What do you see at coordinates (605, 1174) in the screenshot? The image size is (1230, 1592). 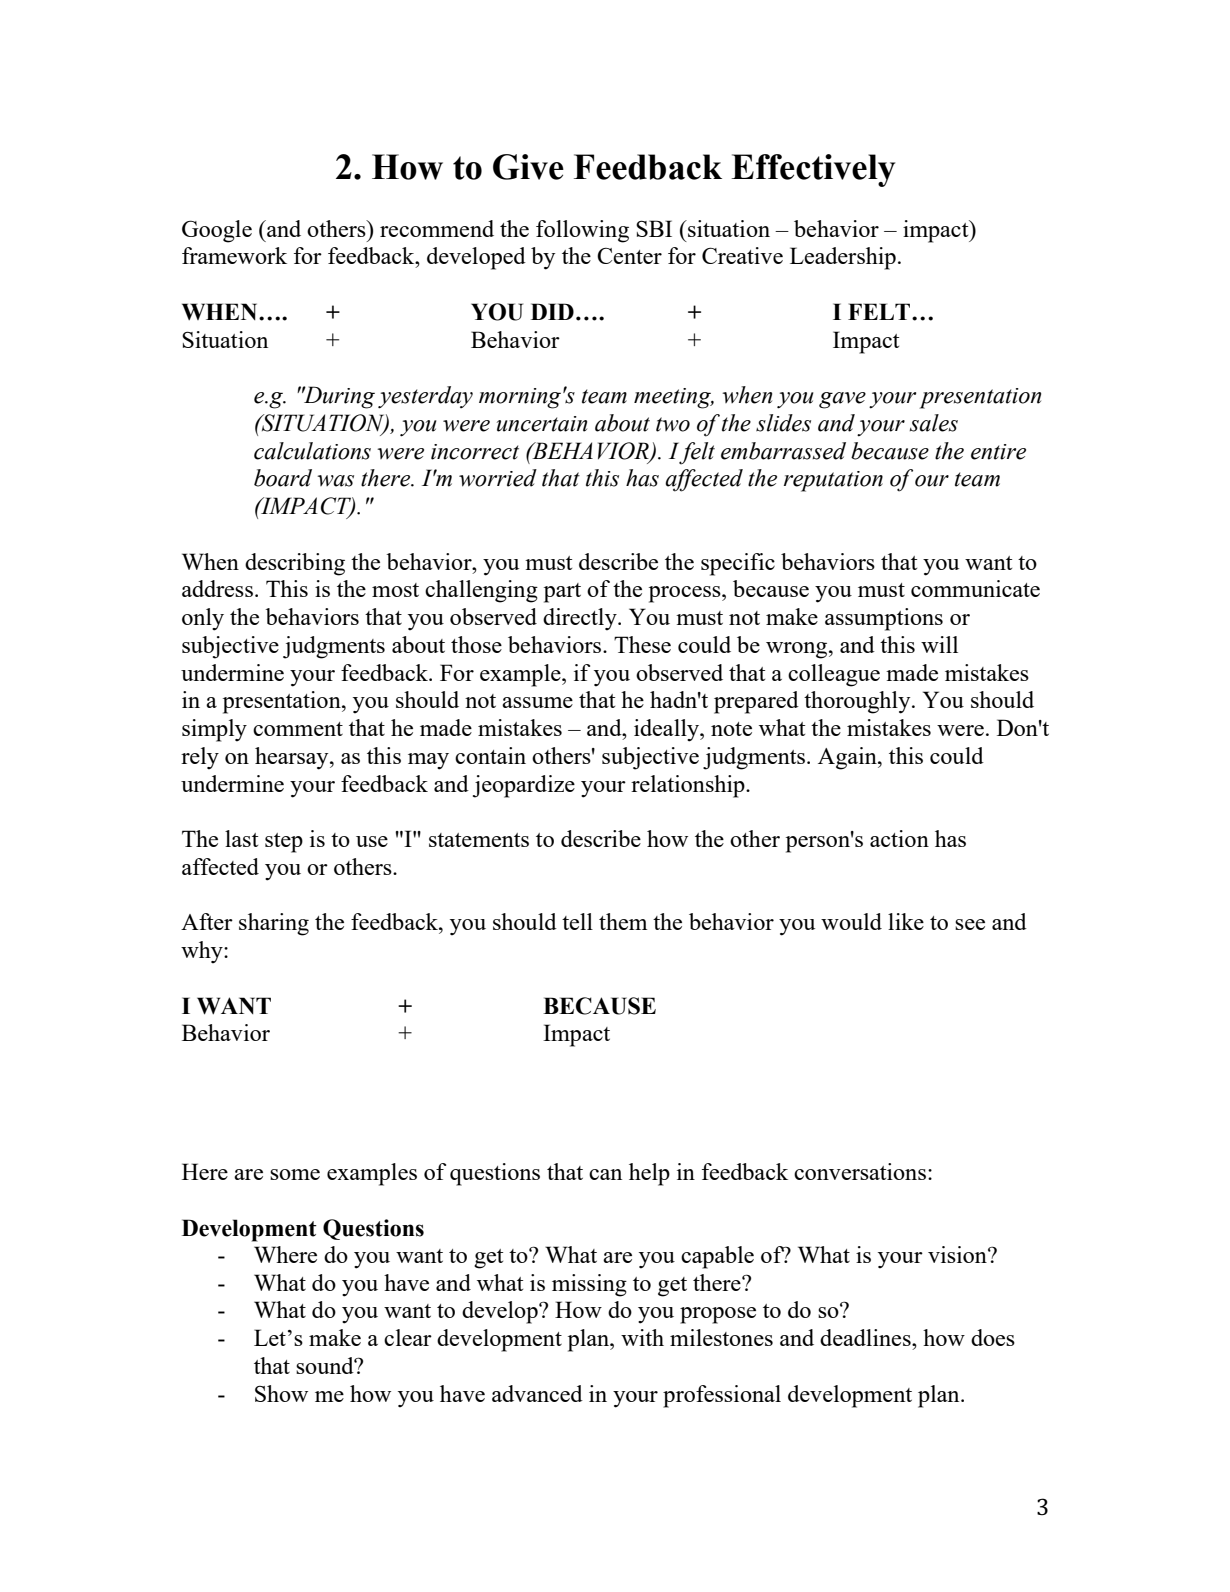 I see `can` at bounding box center [605, 1174].
